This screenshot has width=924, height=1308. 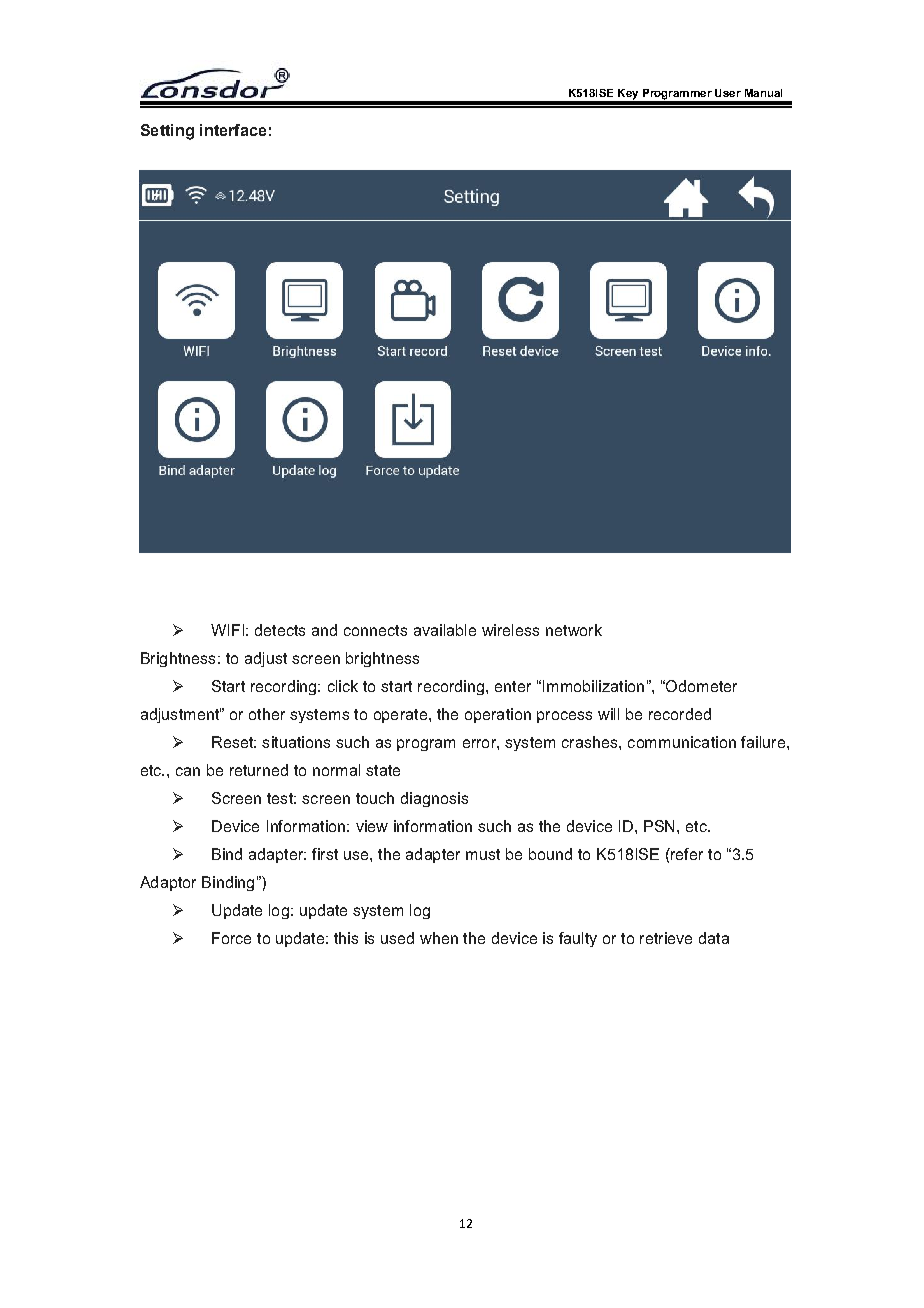 I want to click on network, so click(x=574, y=630).
